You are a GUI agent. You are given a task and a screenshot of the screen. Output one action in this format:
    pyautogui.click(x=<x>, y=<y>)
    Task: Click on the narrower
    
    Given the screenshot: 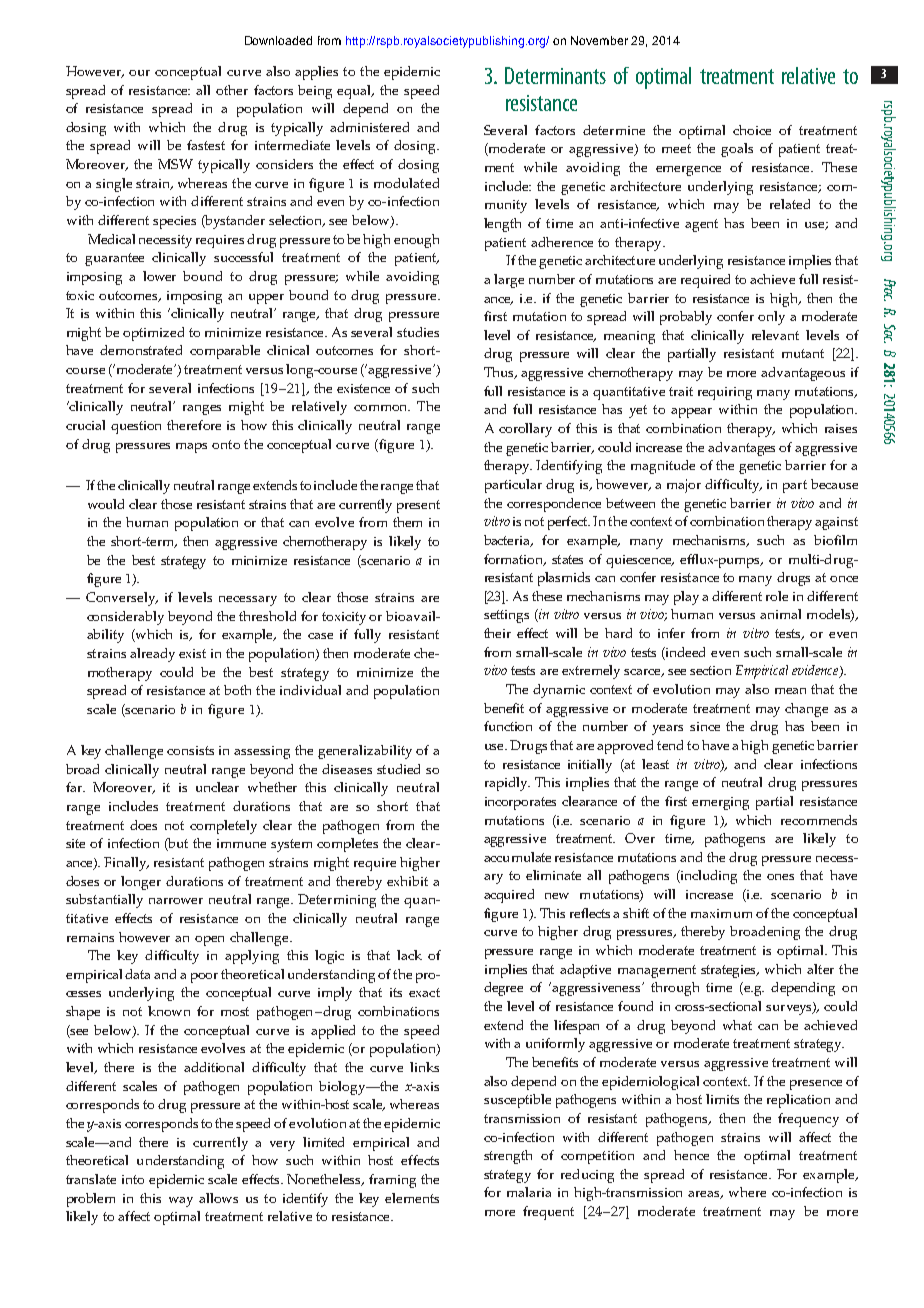 What is the action you would take?
    pyautogui.click(x=176, y=901)
